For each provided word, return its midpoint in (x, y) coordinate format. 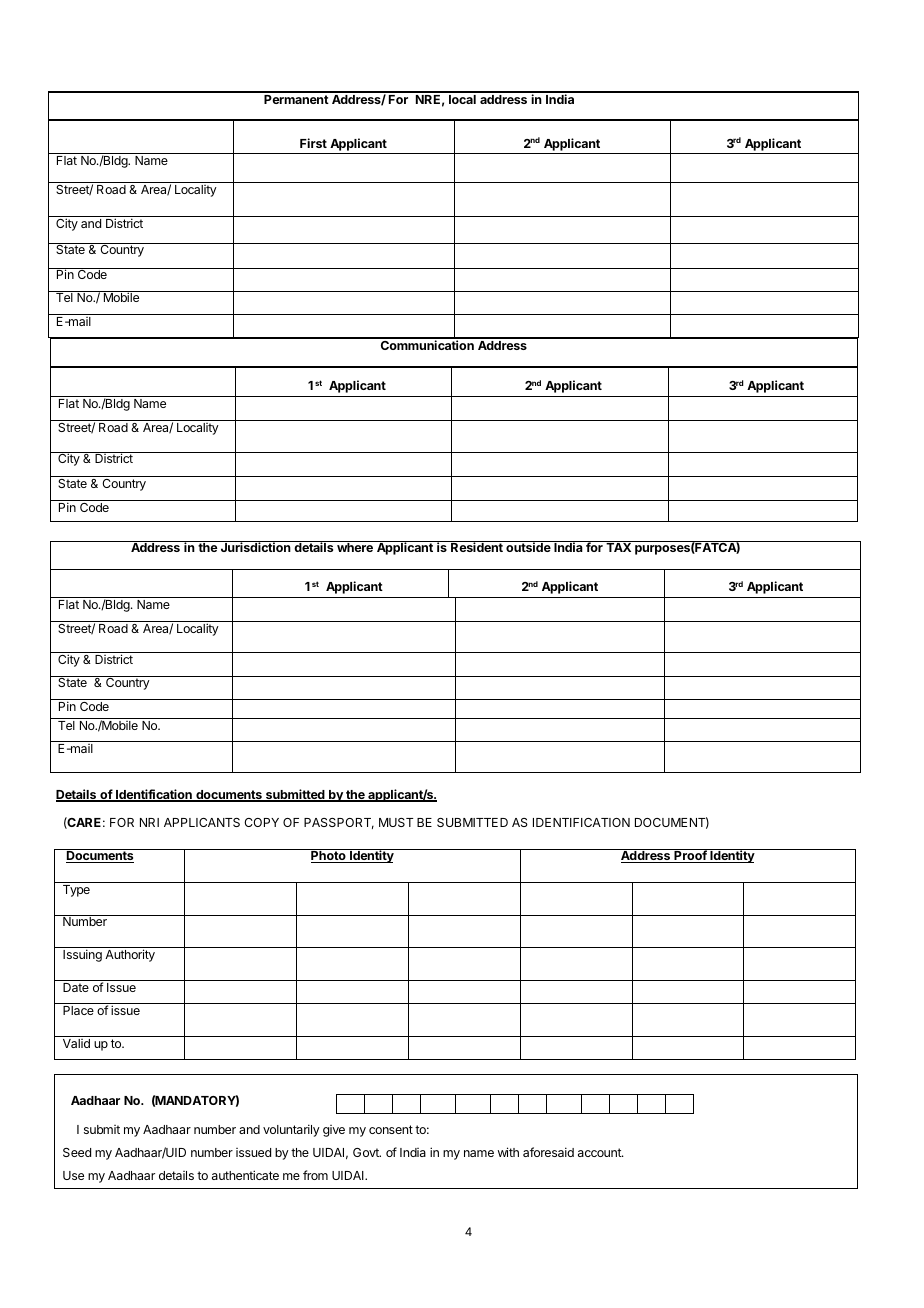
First (313, 143)
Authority (130, 955)
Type (76, 891)
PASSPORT (339, 823)
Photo (328, 856)
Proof (690, 856)
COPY (261, 822)
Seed (77, 1152)
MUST (396, 822)
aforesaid (548, 1152)
